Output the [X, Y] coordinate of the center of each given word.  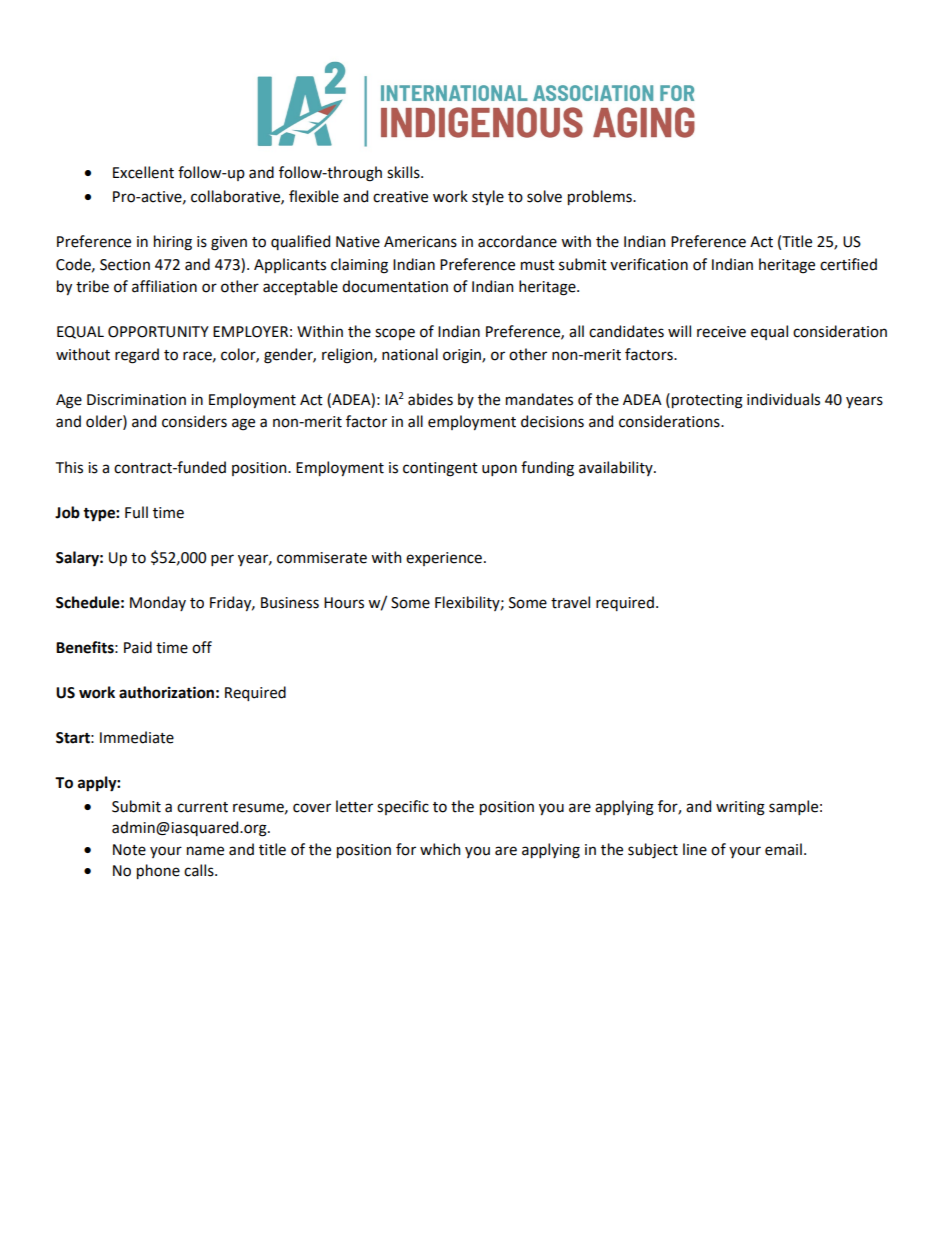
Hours [344, 603]
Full [136, 512]
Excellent [143, 172]
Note [129, 850]
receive [721, 332]
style [488, 197]
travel [570, 602]
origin [463, 356]
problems [601, 197]
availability [617, 468]
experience [444, 559]
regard [137, 356]
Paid [138, 647]
